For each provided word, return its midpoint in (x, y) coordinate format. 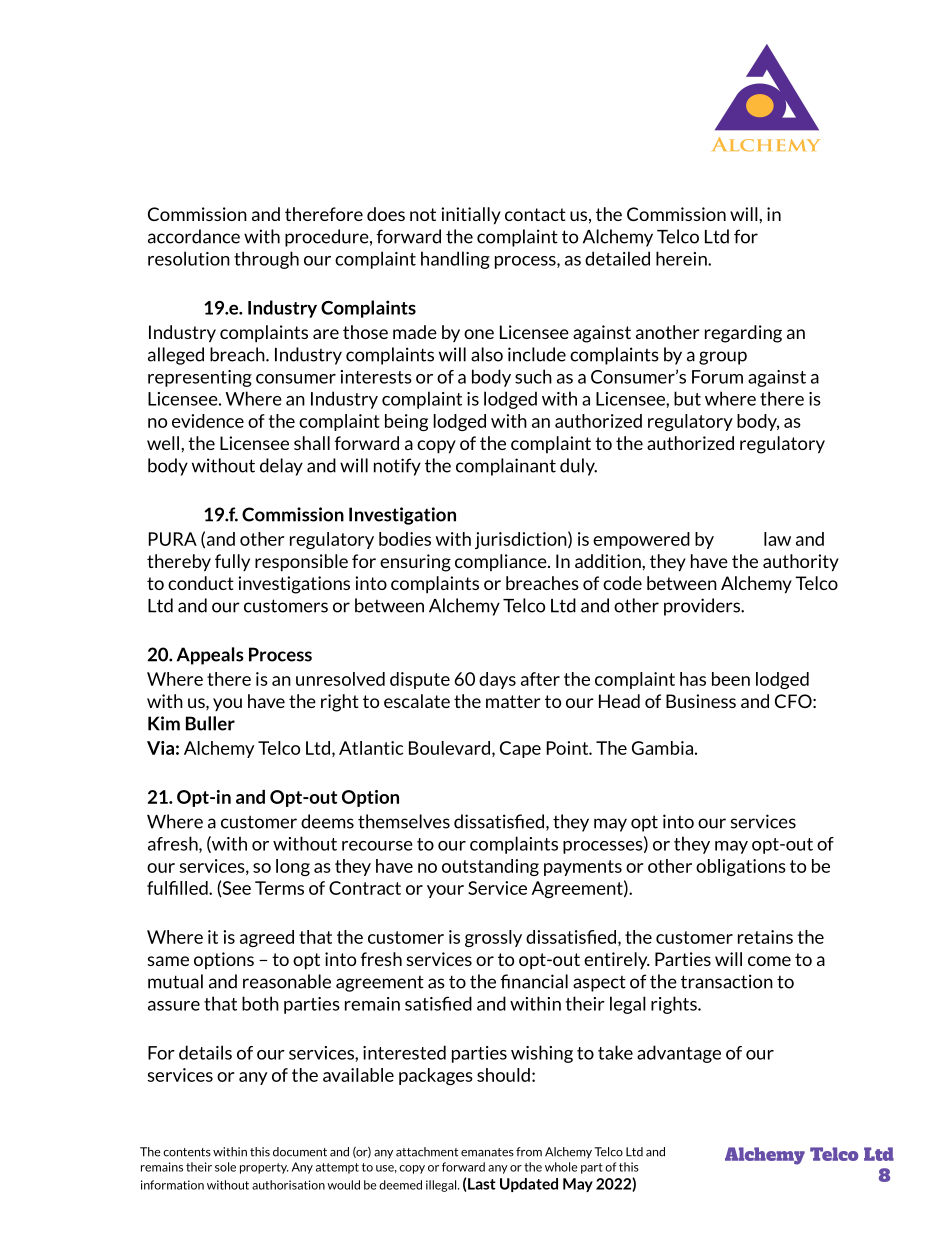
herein (682, 258)
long (293, 867)
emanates (487, 1152)
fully (232, 562)
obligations (741, 867)
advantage (679, 1054)
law (777, 539)
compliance (502, 562)
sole (225, 1167)
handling (455, 260)
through (266, 260)
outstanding (490, 867)
